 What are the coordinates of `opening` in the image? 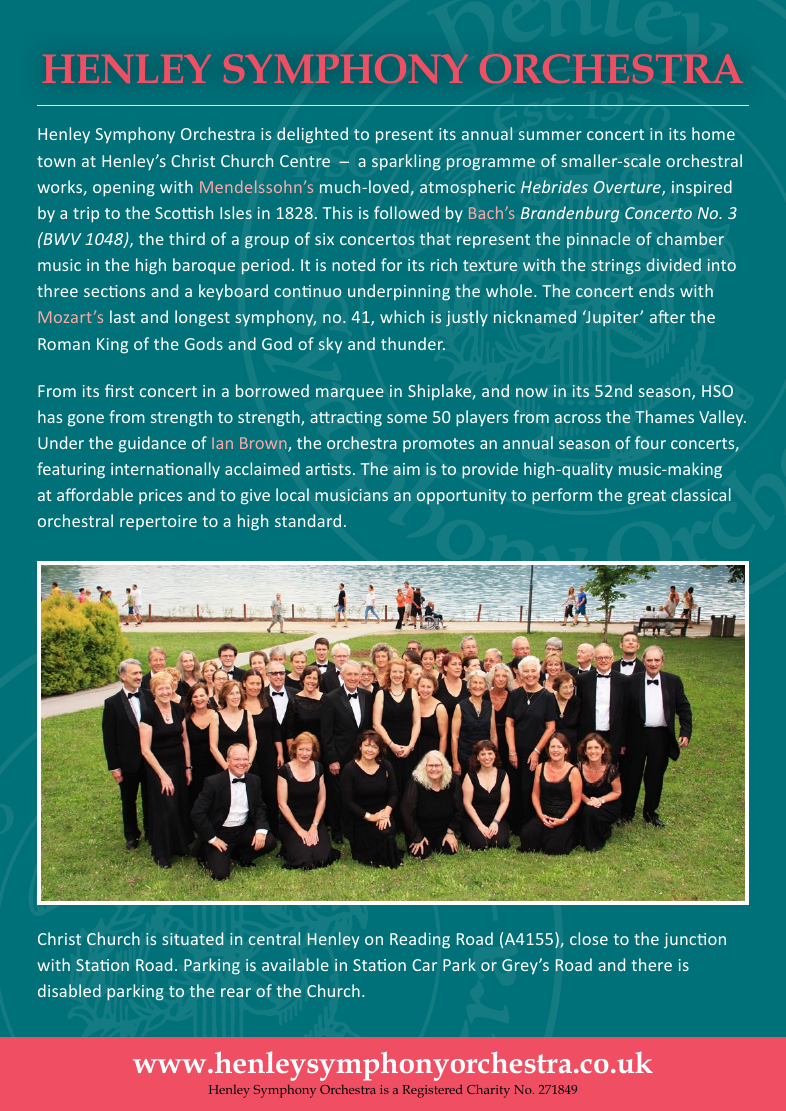 It's located at (124, 189).
